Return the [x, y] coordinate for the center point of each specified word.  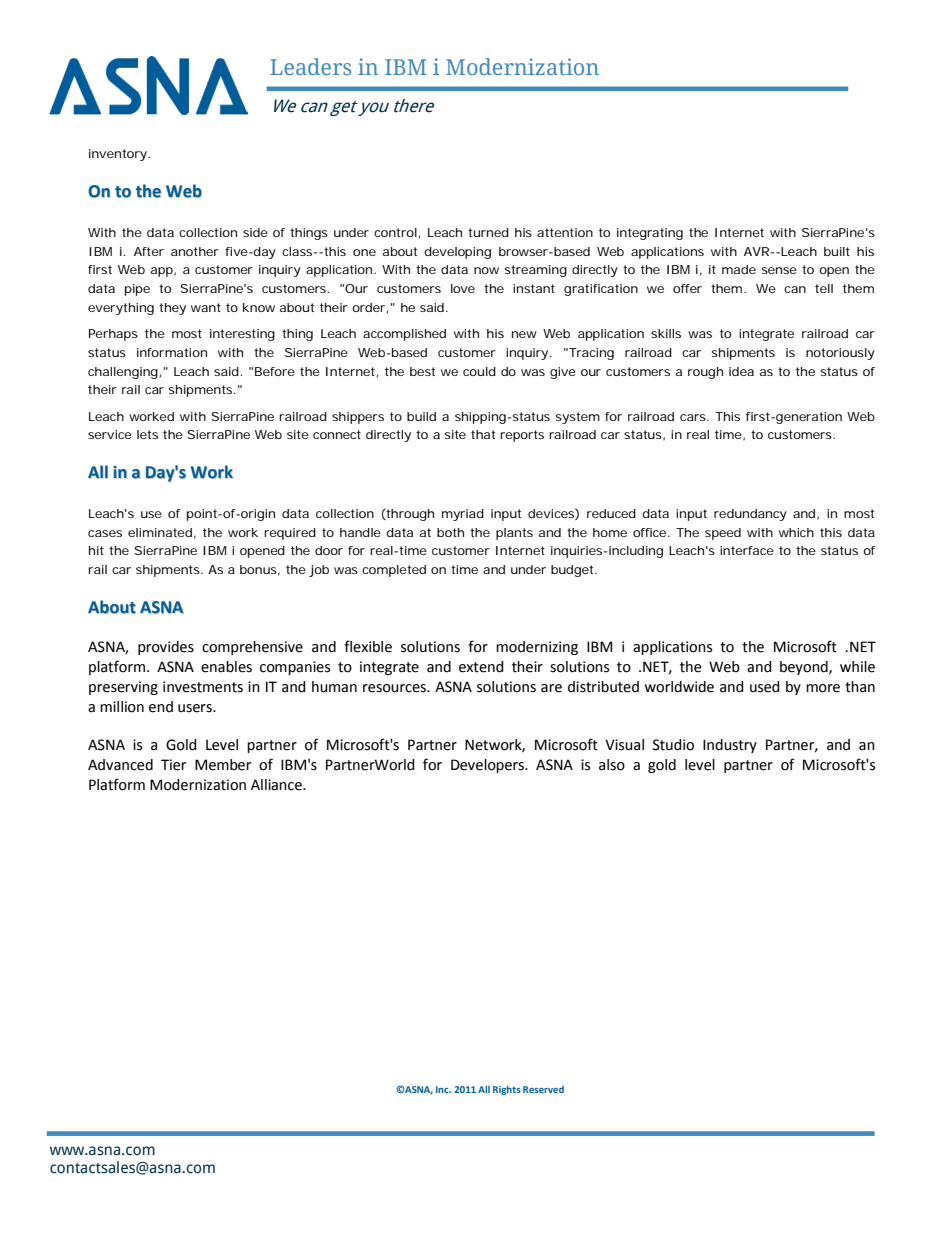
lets [147, 434]
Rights [507, 1090]
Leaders [310, 66]
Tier [173, 765]
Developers [488, 766]
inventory [119, 155]
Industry [730, 746]
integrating [650, 234]
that [483, 434]
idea [741, 371]
